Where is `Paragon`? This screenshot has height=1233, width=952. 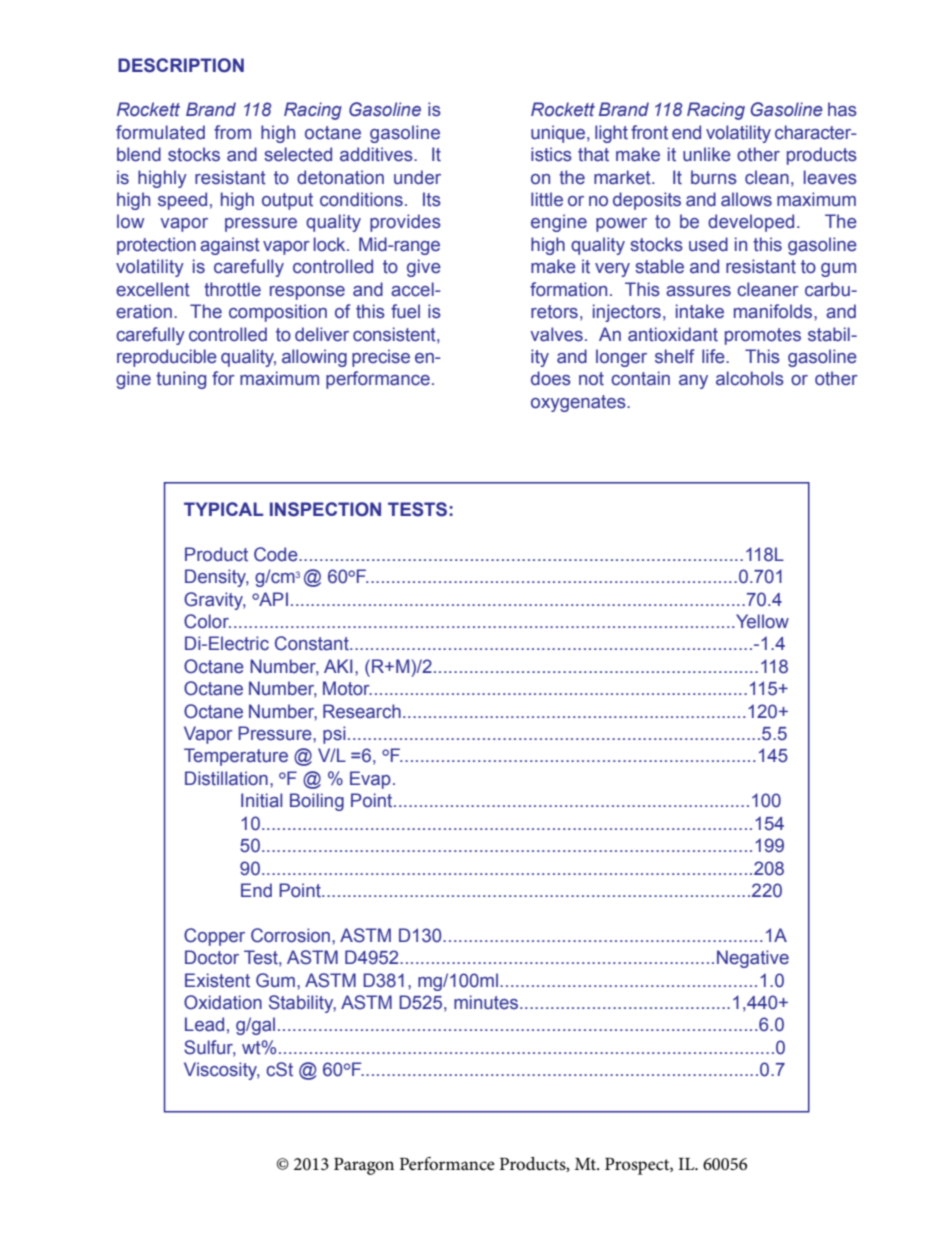 Paragon is located at coordinates (364, 1166).
